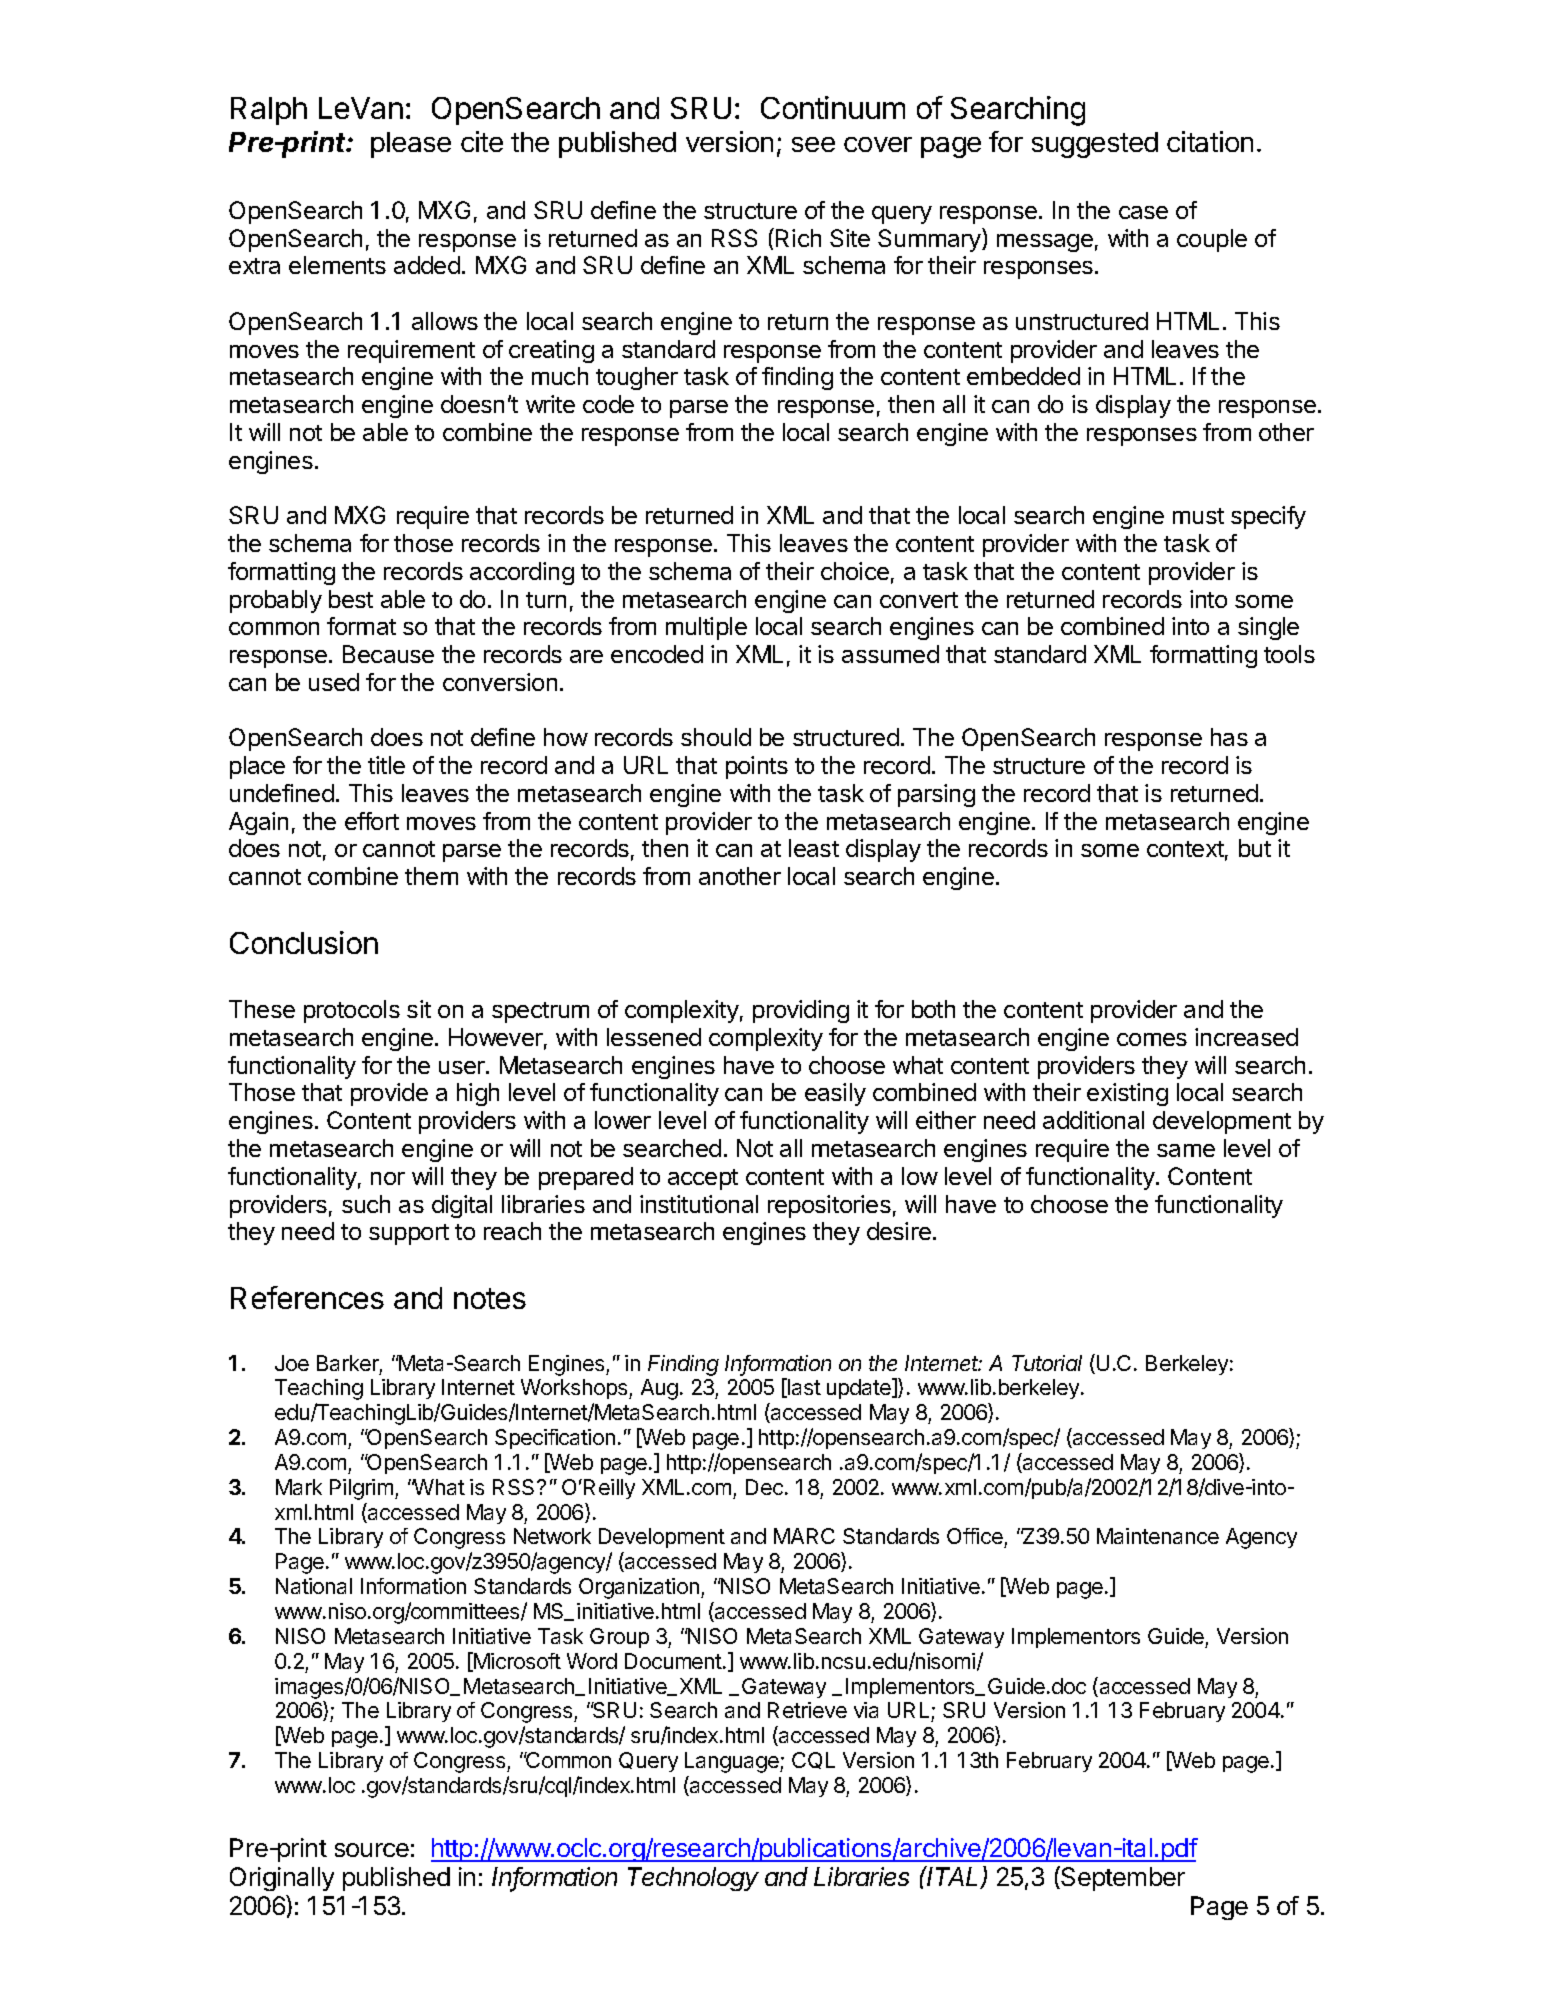  I want to click on citation, so click(1210, 141).
